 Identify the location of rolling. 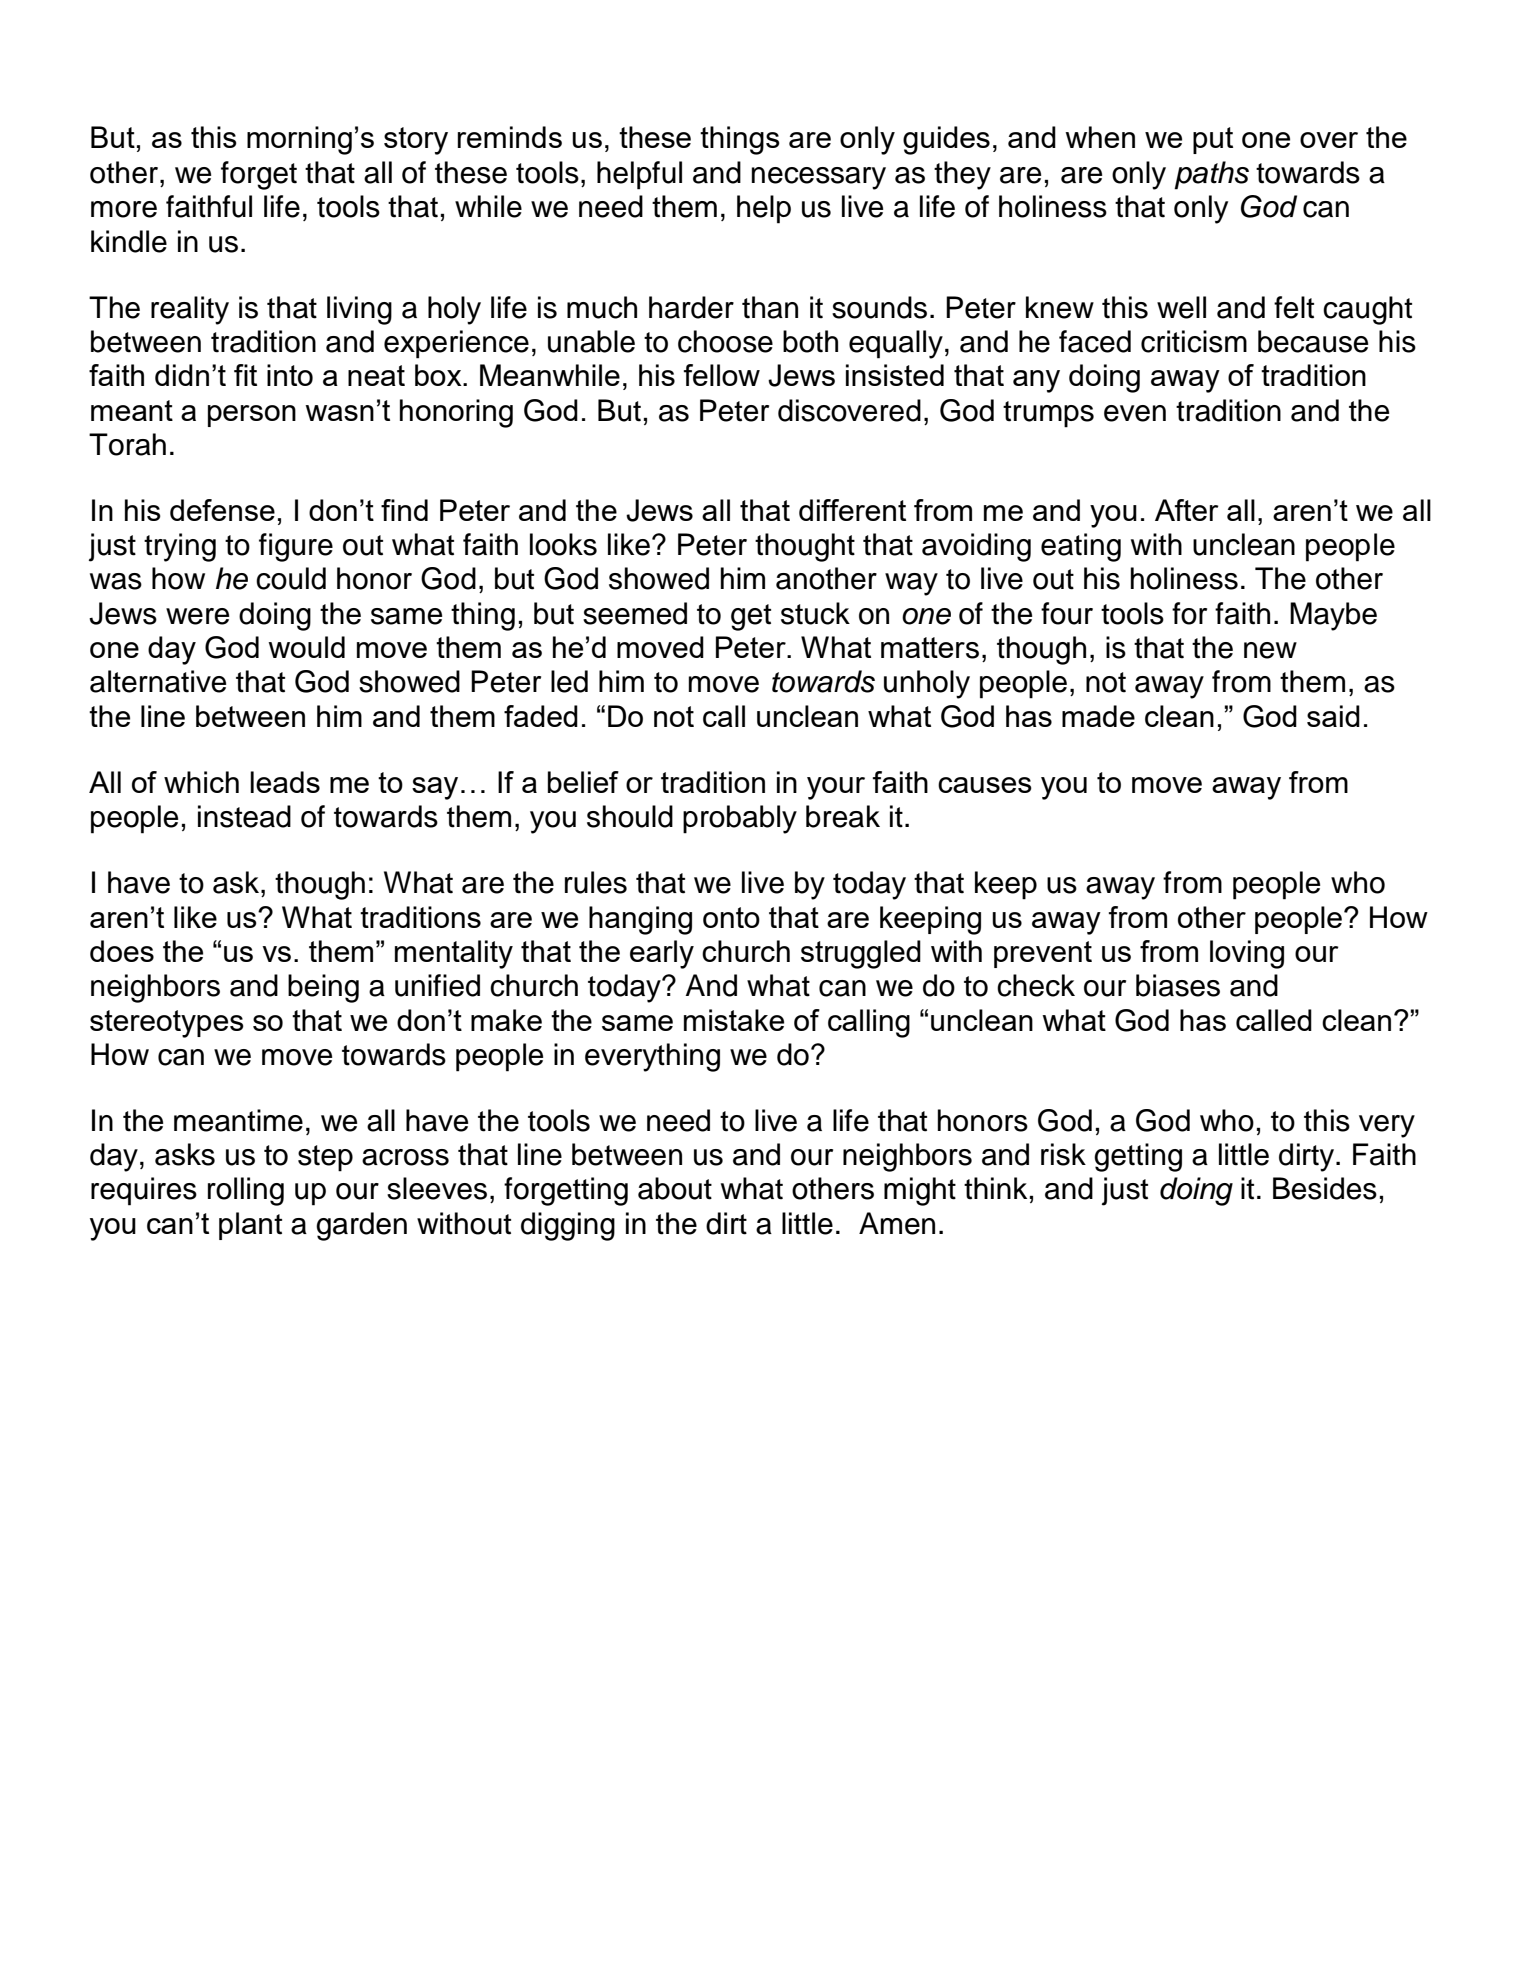
(246, 1191).
